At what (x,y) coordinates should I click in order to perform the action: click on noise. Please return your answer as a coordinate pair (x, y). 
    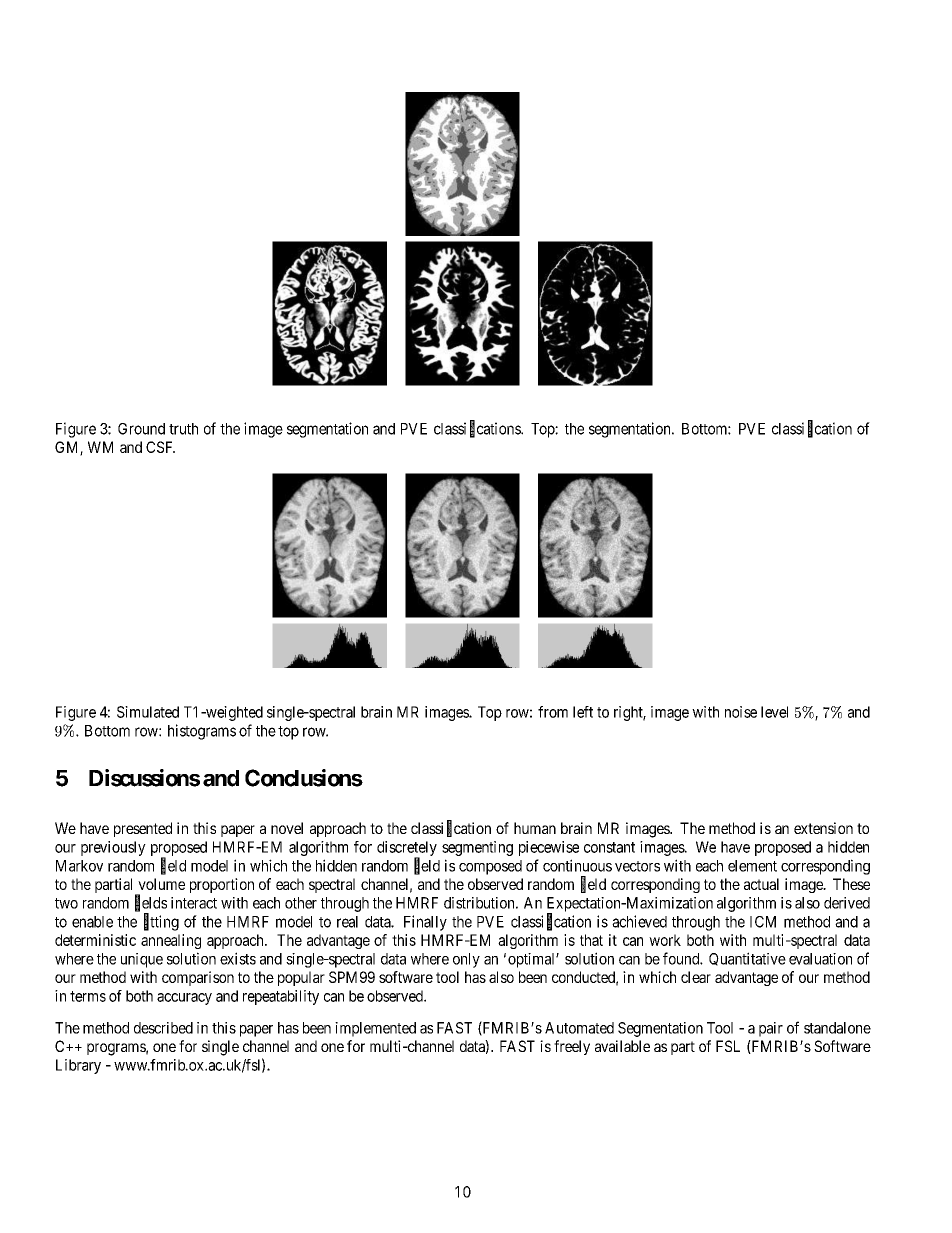
    Looking at the image, I should click on (741, 712).
